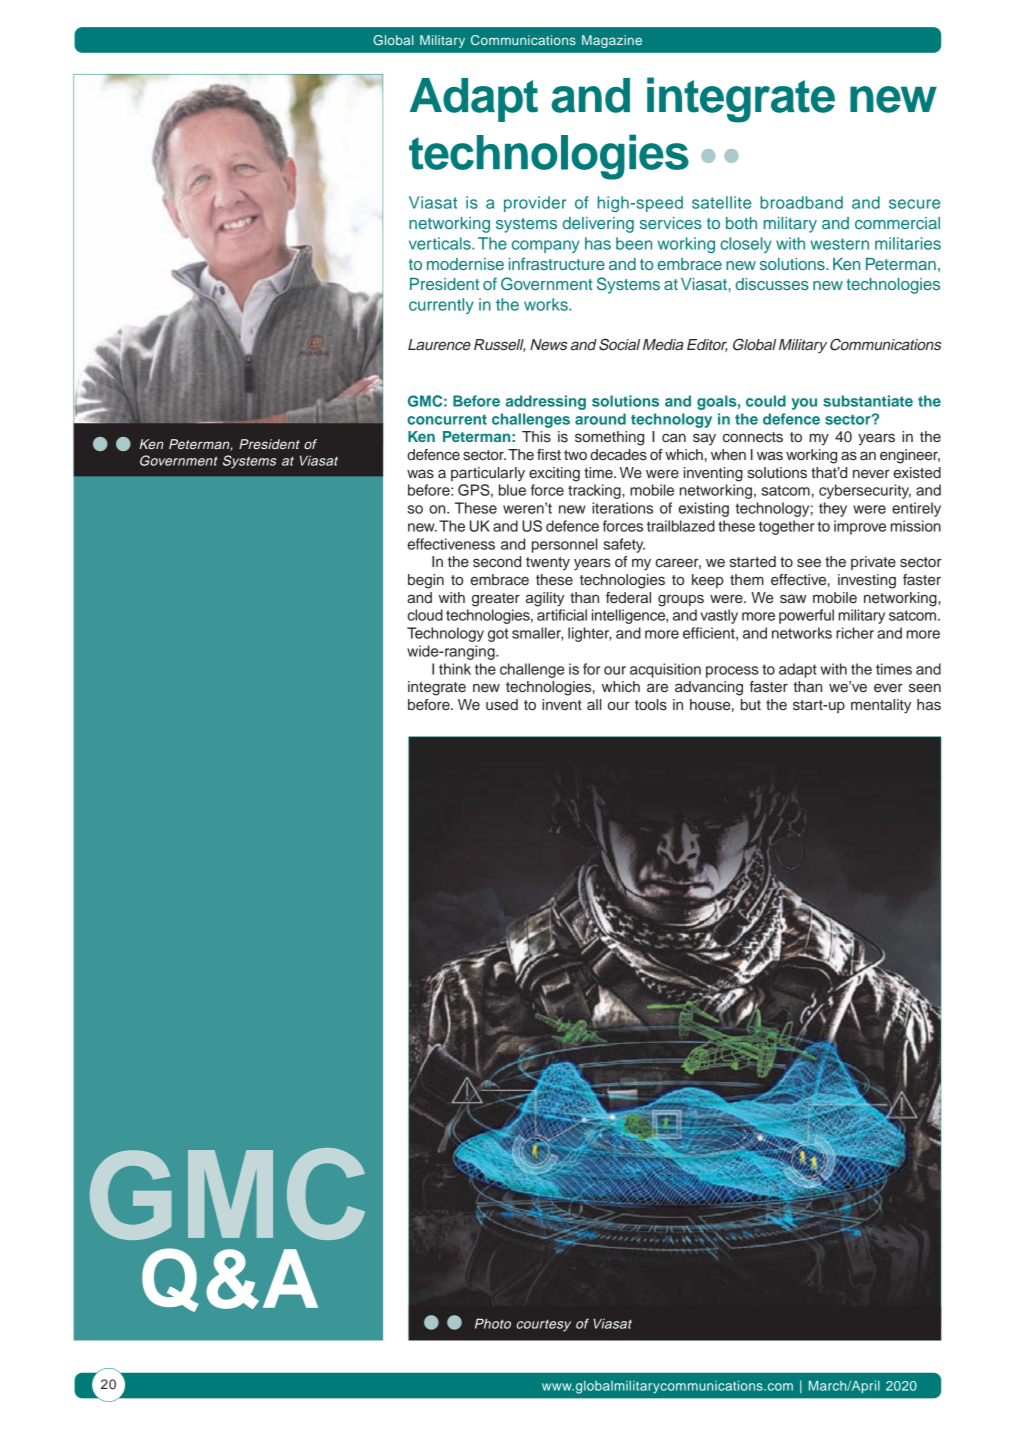 Image resolution: width=1016 pixels, height=1433 pixels. What do you see at coordinates (671, 223) in the document?
I see `services` at bounding box center [671, 223].
